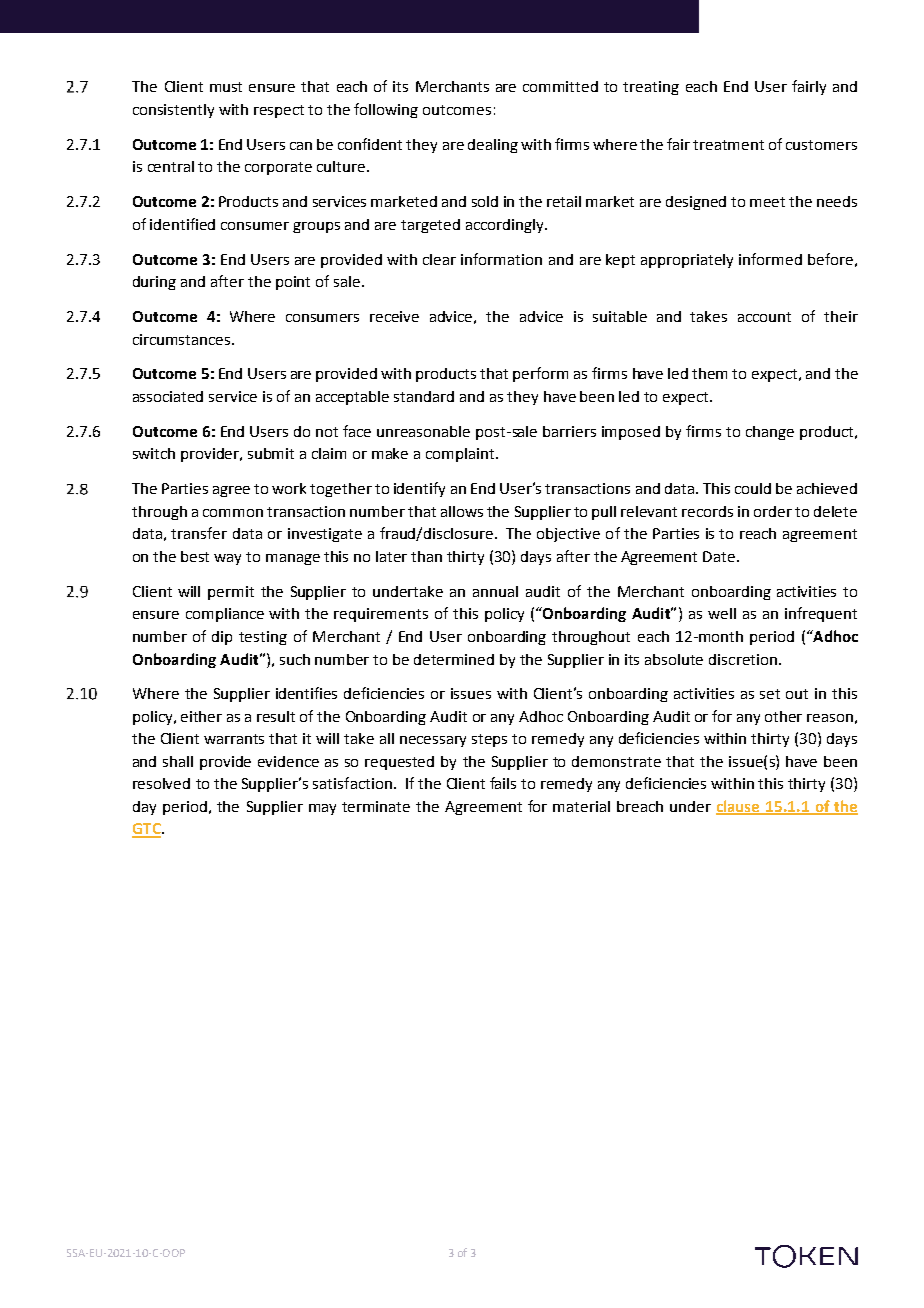 The width and height of the screenshot is (924, 1308). What do you see at coordinates (226, 87) in the screenshot?
I see `must` at bounding box center [226, 87].
